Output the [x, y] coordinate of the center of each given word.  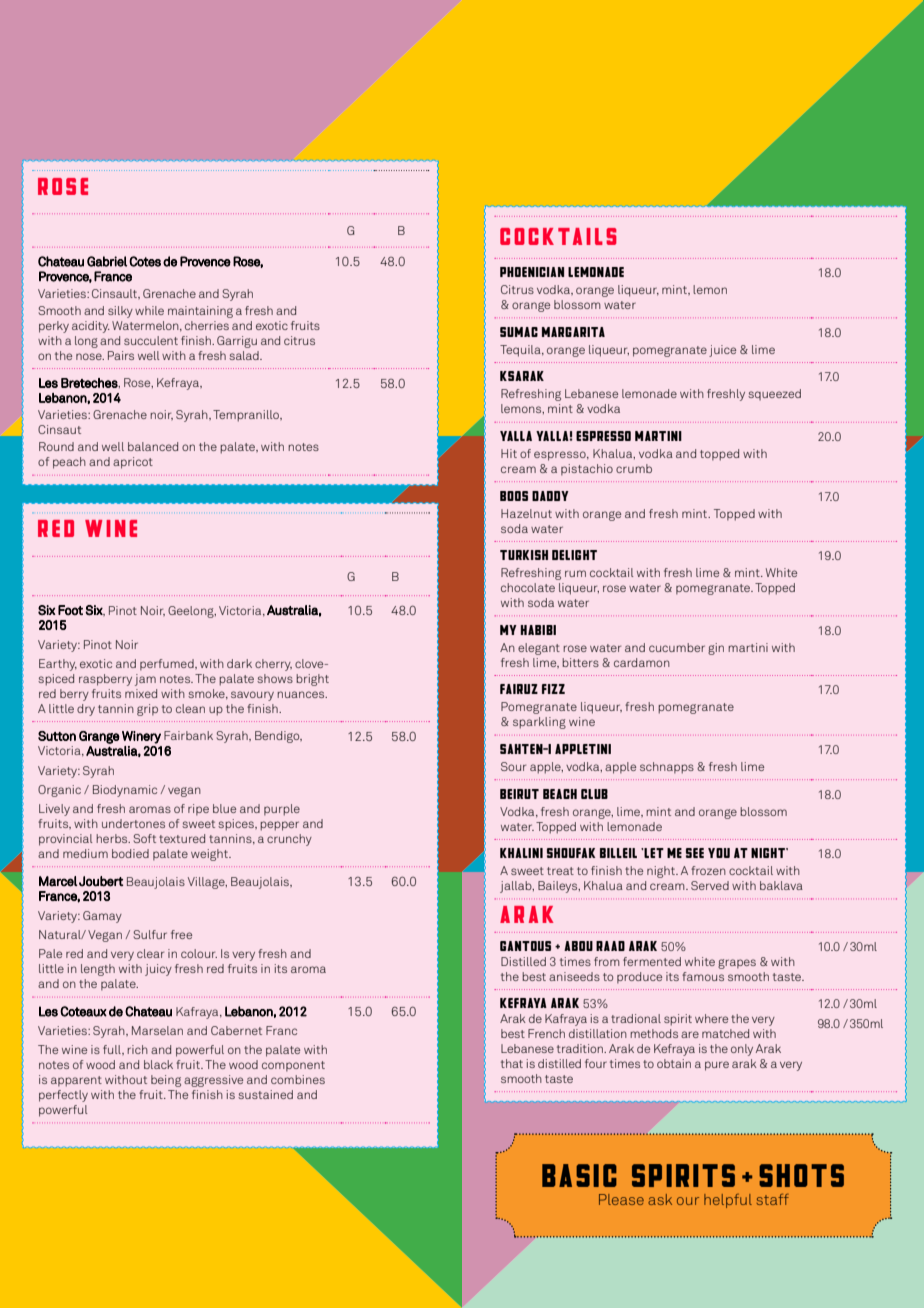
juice [722, 351]
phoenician [532, 272]
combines [298, 1079]
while [149, 310]
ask [660, 1199]
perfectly [63, 1096]
